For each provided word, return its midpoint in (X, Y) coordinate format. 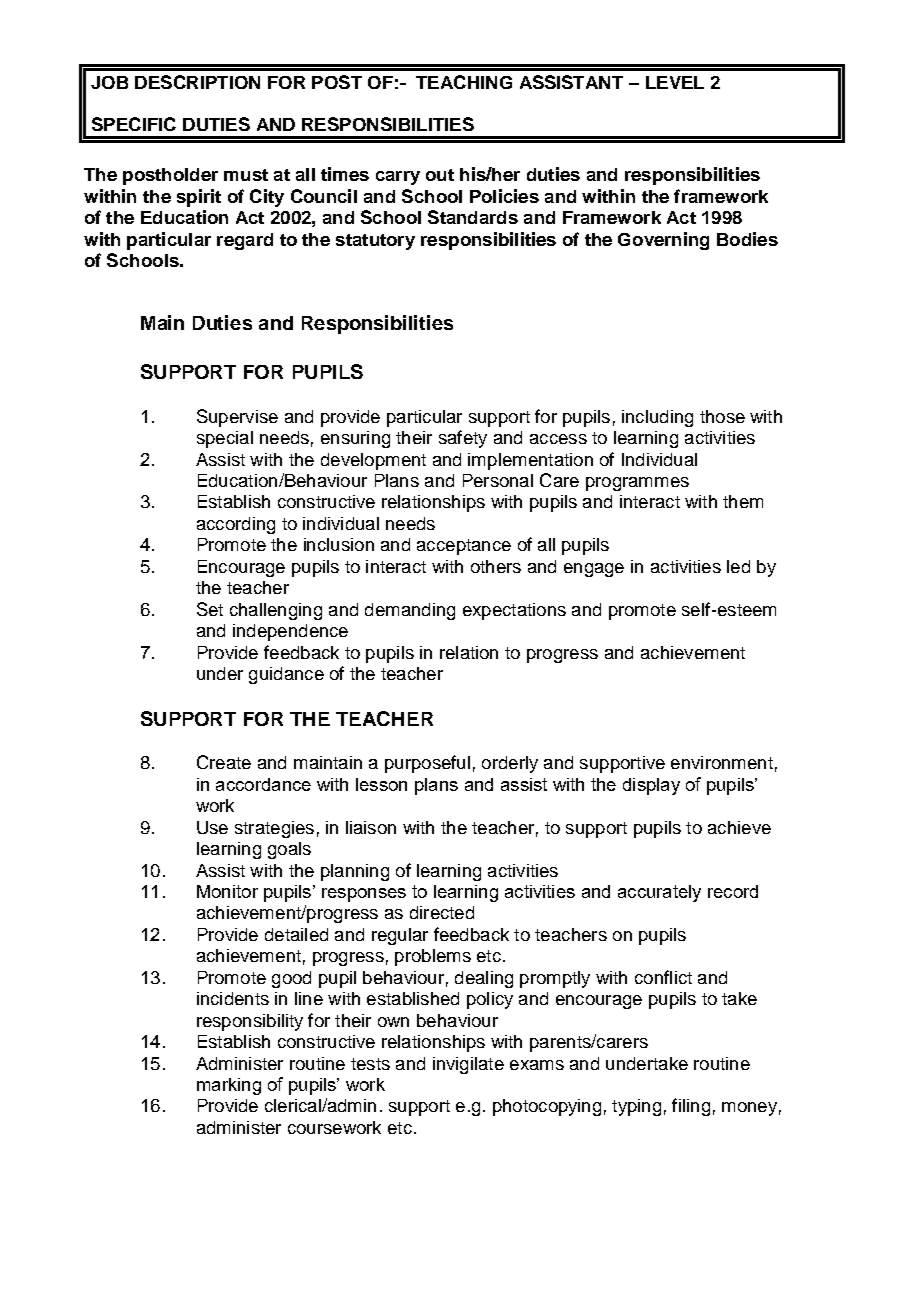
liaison (371, 827)
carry (398, 178)
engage (594, 570)
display (651, 786)
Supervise (237, 418)
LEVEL (675, 82)
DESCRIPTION (197, 82)
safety (463, 439)
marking (229, 1086)
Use (212, 827)
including (657, 418)
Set (210, 609)
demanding (410, 611)
